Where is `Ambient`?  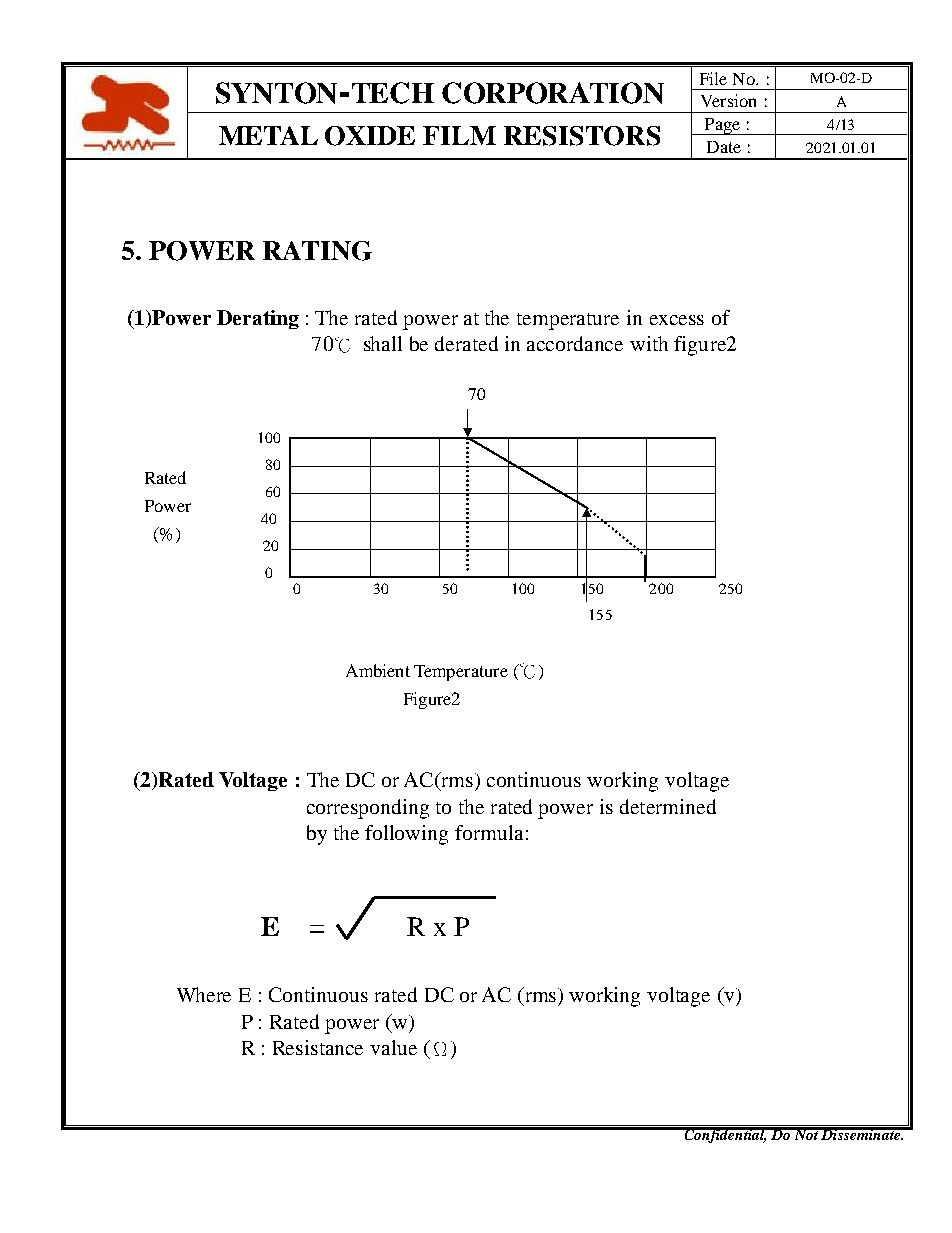
Ambient is located at coordinates (378, 670).
